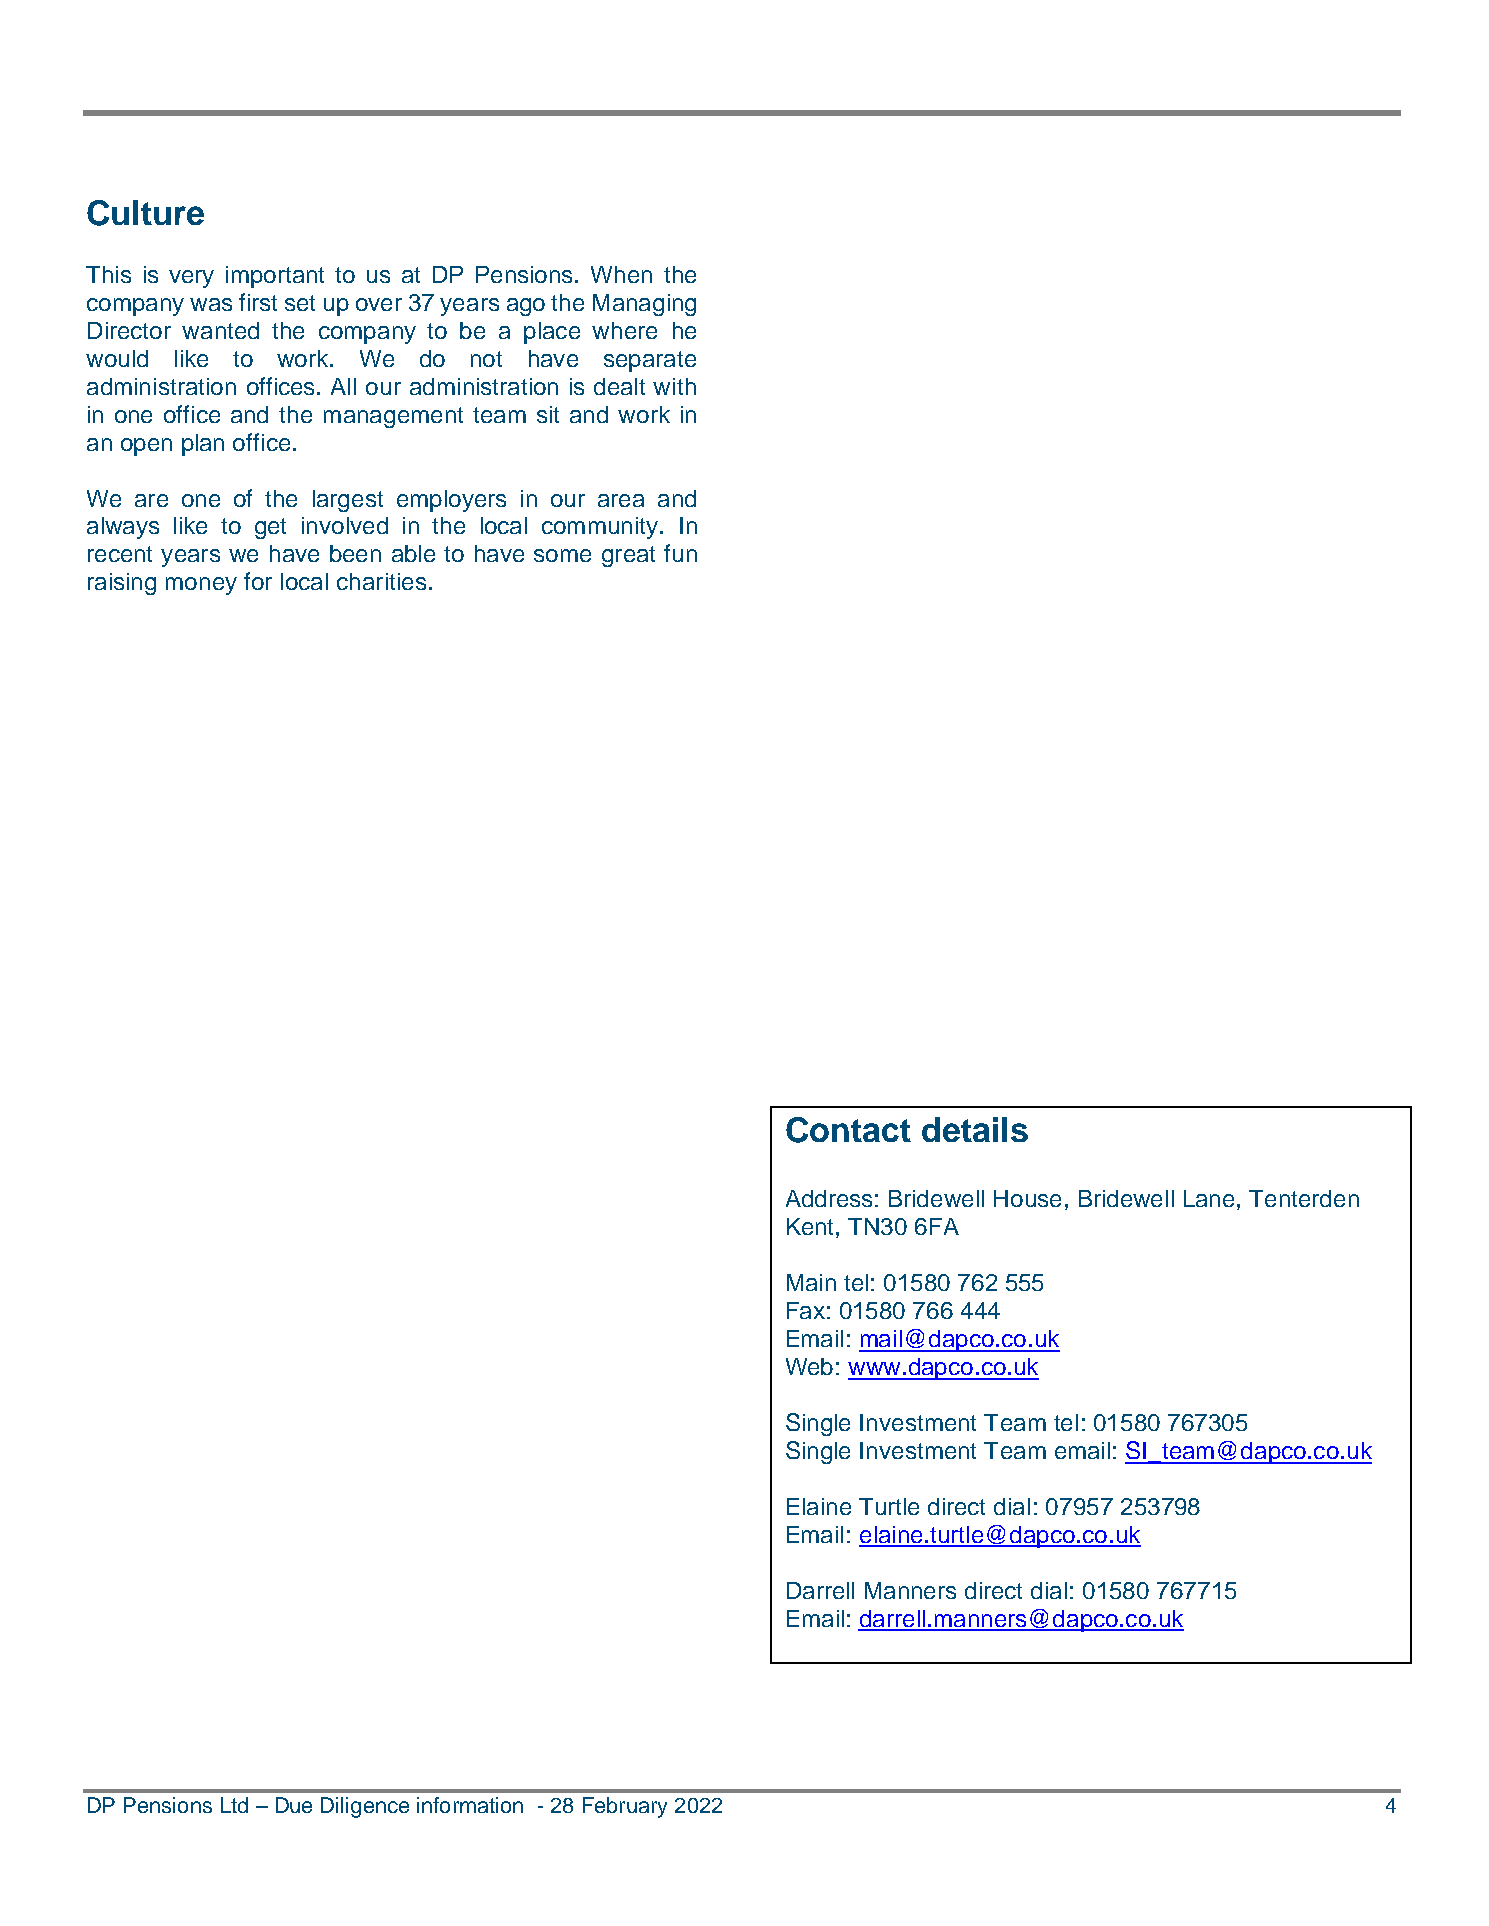 The width and height of the screenshot is (1489, 1926). What do you see at coordinates (628, 556) in the screenshot?
I see `great` at bounding box center [628, 556].
